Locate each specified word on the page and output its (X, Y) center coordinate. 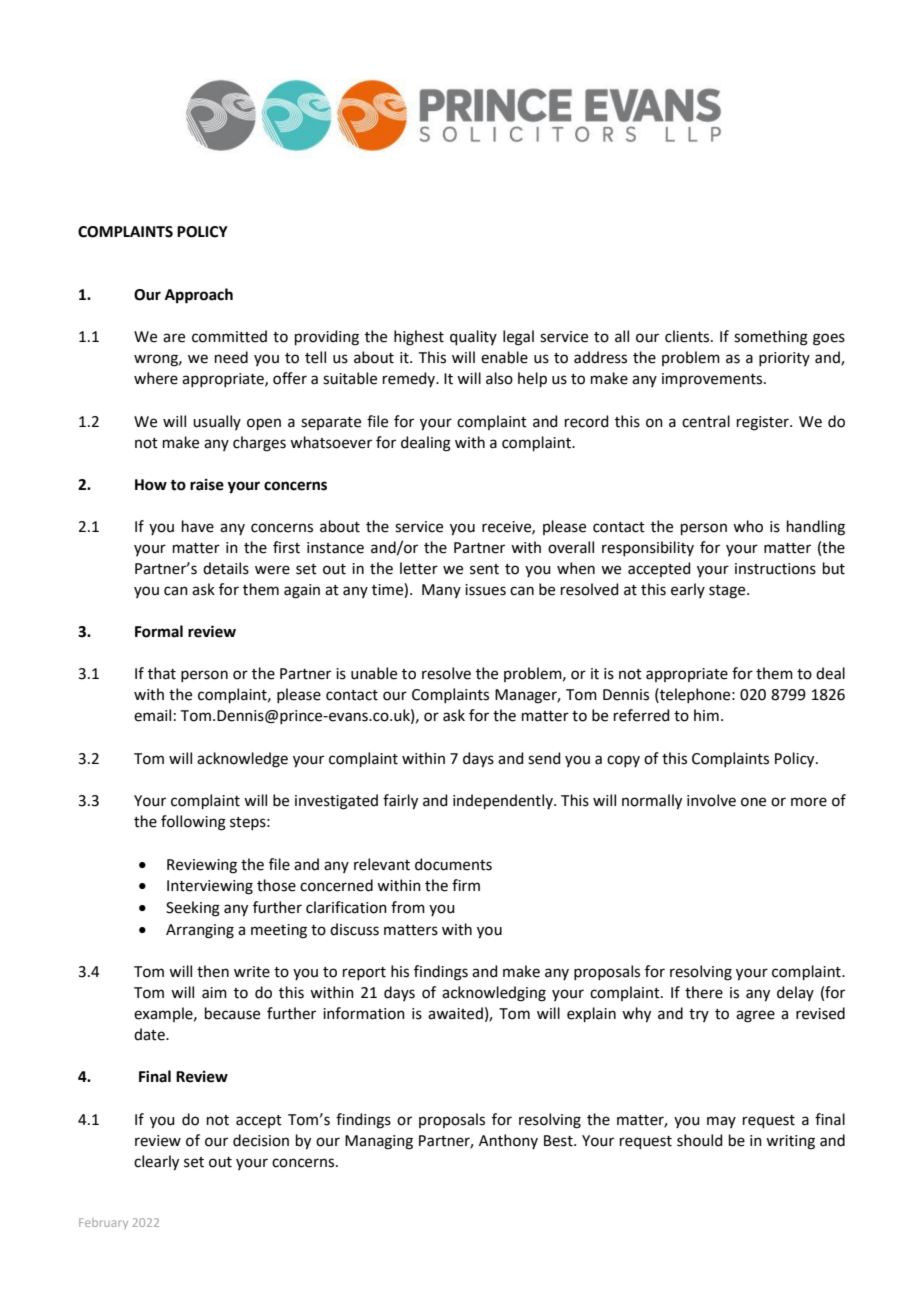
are (174, 338)
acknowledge (242, 760)
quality (473, 337)
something (771, 338)
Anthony (508, 1141)
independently (504, 801)
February (103, 1223)
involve (711, 800)
